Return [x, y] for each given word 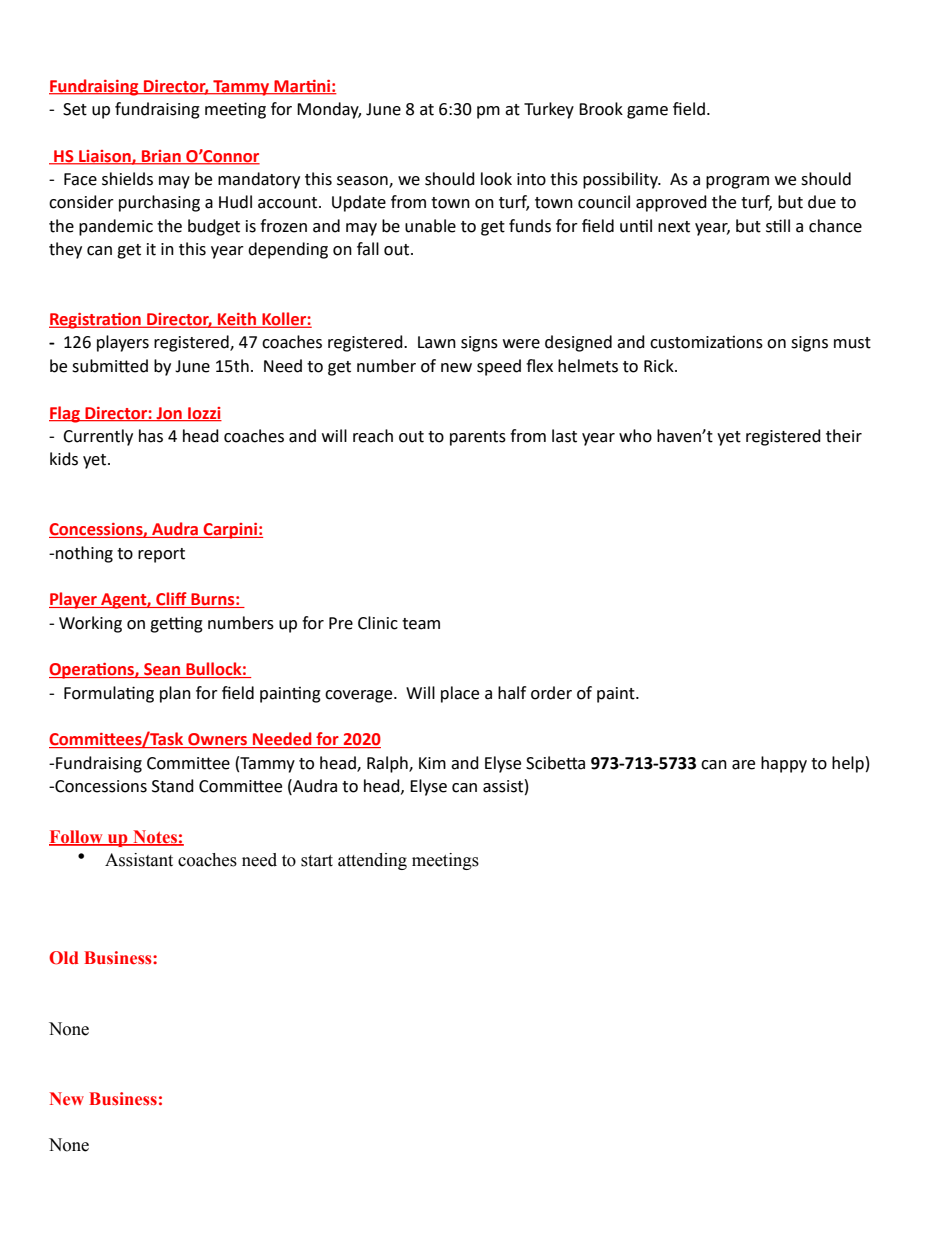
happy [784, 764]
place [460, 694]
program [737, 182]
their [844, 436]
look [496, 179]
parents [478, 438]
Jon [169, 414]
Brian [161, 157]
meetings [445, 861]
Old [64, 958]
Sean [162, 670]
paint [617, 695]
